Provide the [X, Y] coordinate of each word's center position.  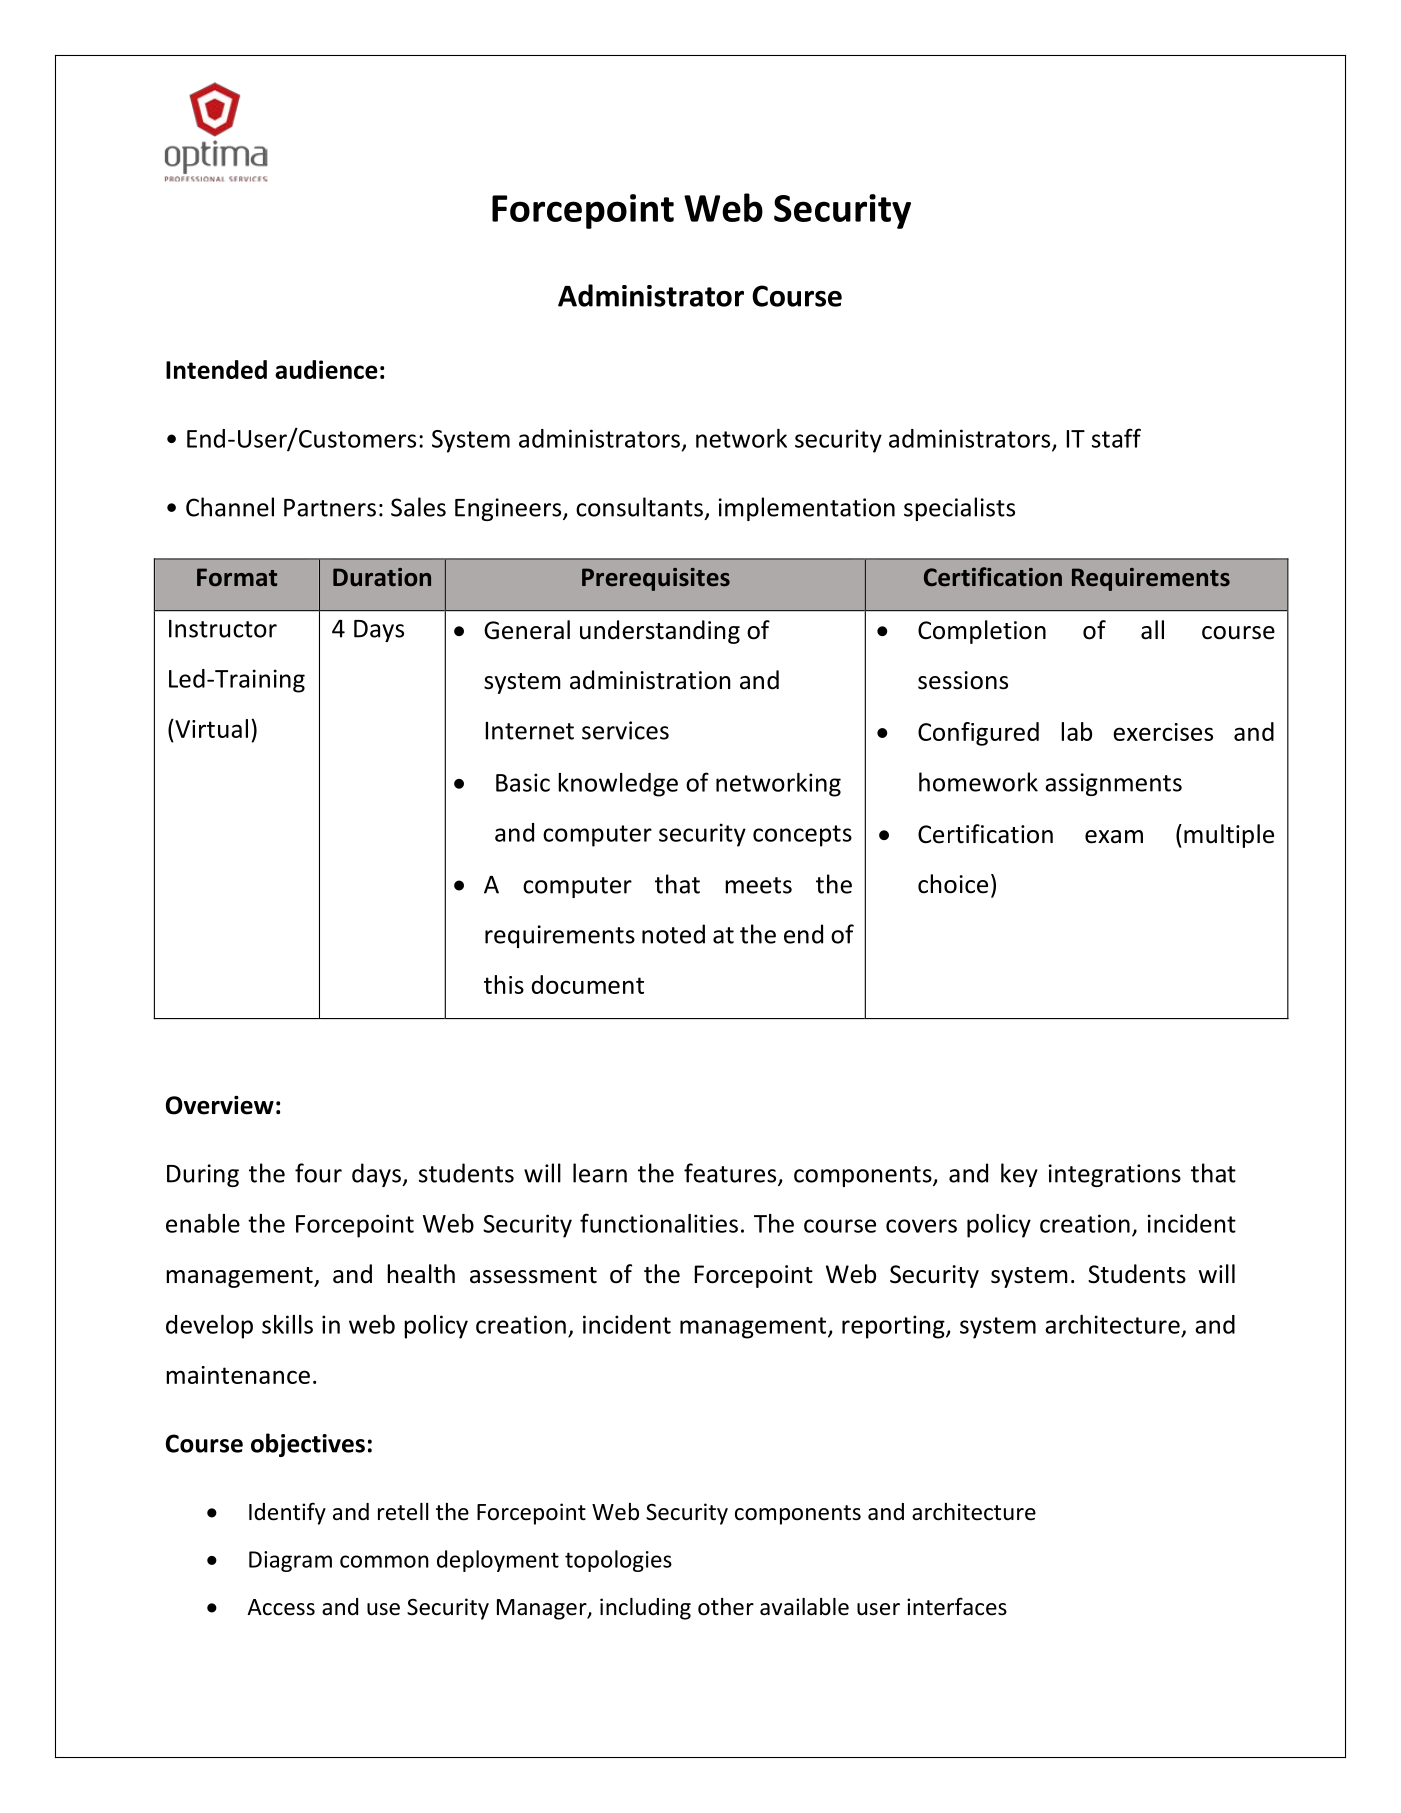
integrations [1115, 1175]
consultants [639, 507]
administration [650, 680]
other [726, 1607]
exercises [1163, 732]
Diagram [290, 1561]
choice [953, 884]
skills [287, 1324]
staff [1116, 438]
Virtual [210, 728]
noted [673, 934]
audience [326, 369]
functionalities [659, 1223]
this [504, 984]
